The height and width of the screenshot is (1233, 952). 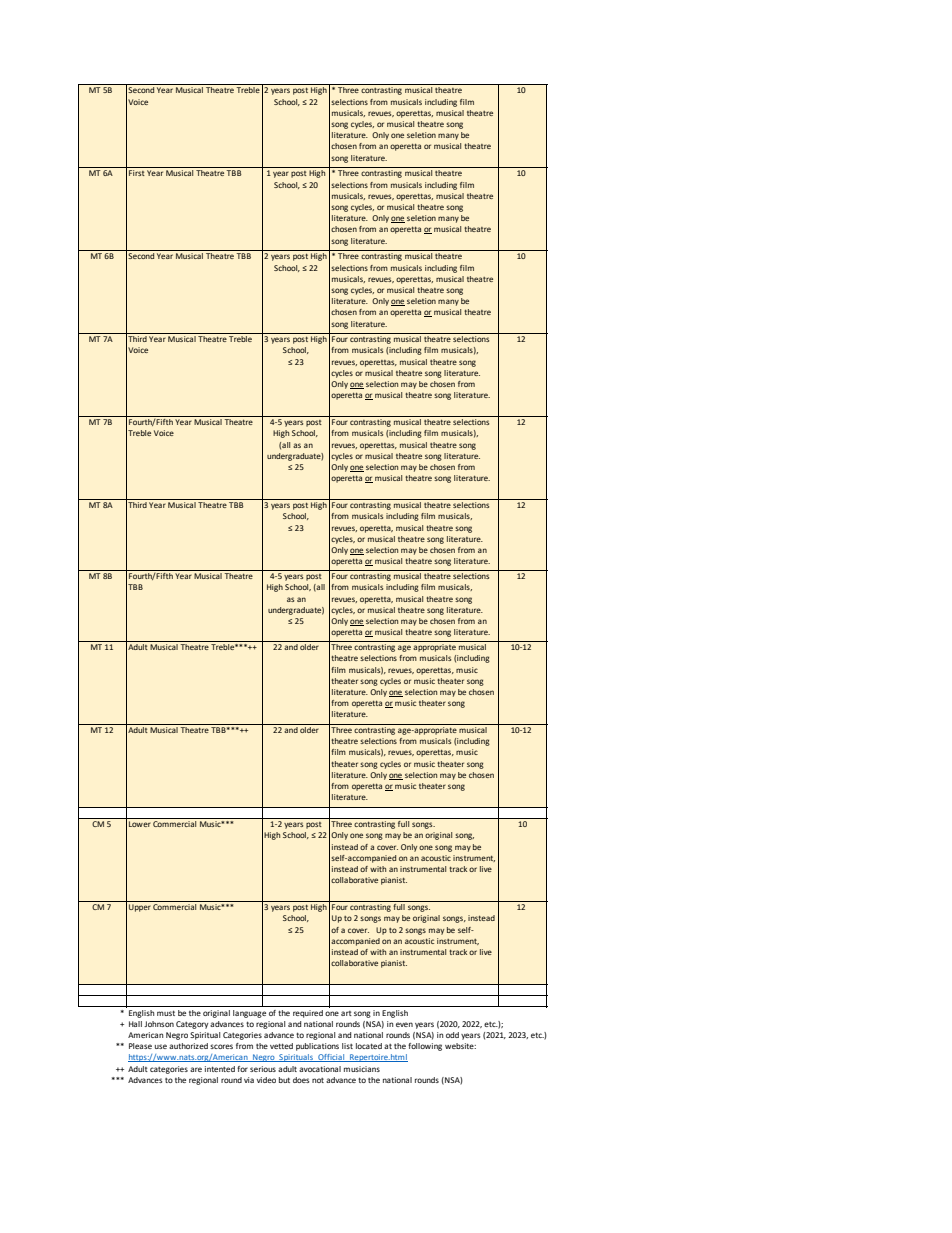 I want to click on even, so click(x=404, y=1024).
